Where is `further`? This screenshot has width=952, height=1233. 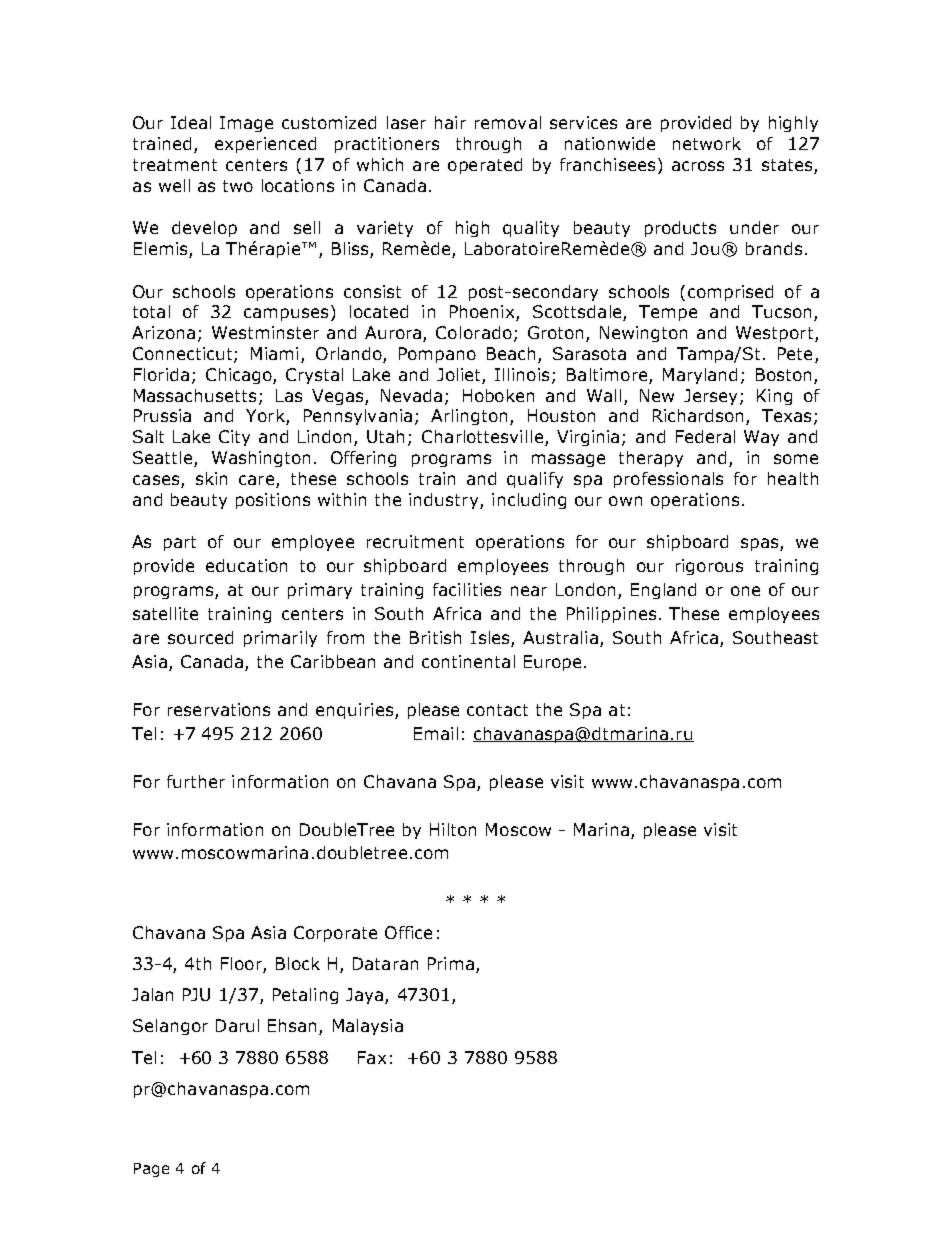 further is located at coordinates (196, 781).
